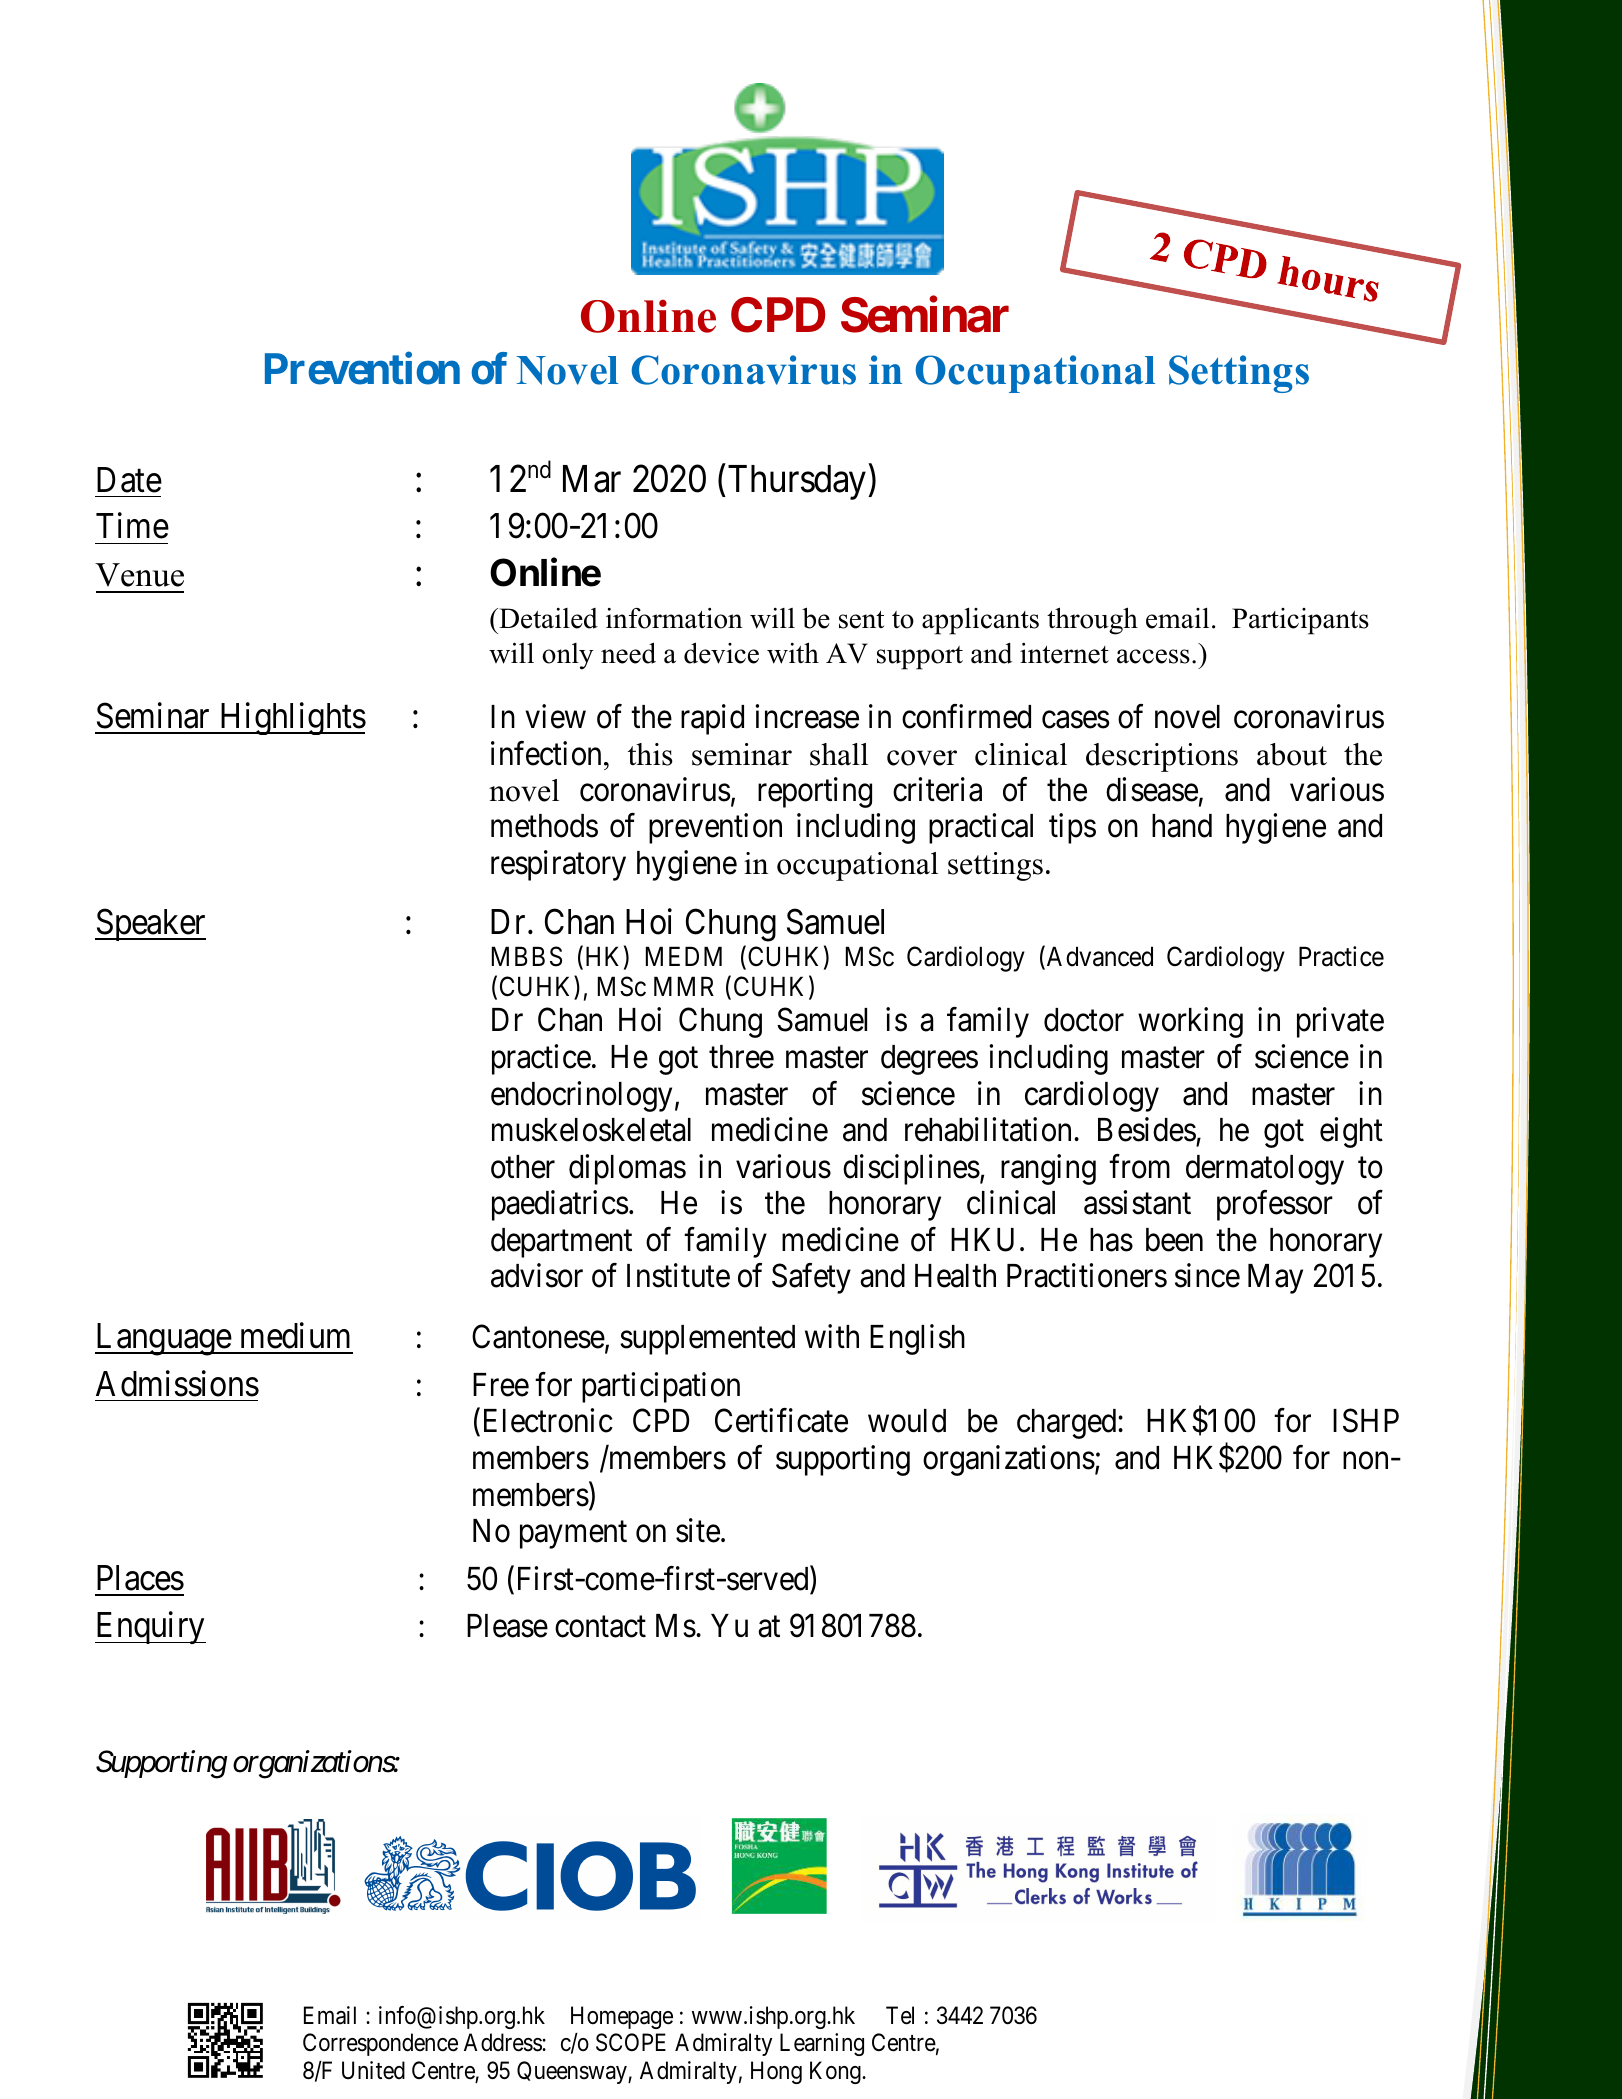 This page has width=1622, height=2099. Describe the element at coordinates (1207, 1276) in the page. I see `since` at that location.
